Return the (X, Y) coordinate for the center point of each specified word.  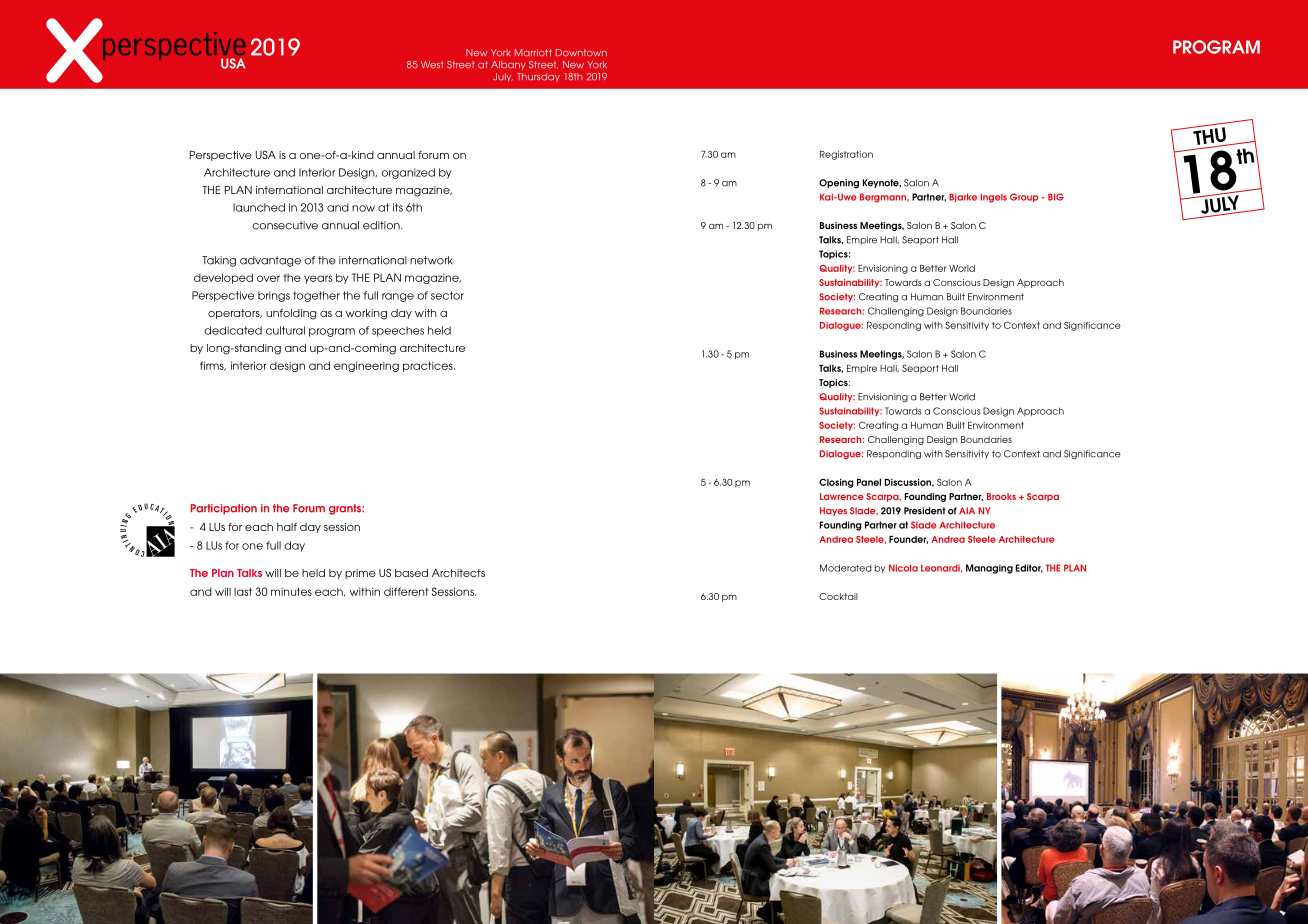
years (318, 279)
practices (429, 366)
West (432, 65)
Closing (836, 483)
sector (447, 295)
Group (1024, 197)
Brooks (1001, 496)
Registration (846, 155)
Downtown (581, 53)
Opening (839, 184)
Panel (869, 482)
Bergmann (884, 198)
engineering (366, 366)
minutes (291, 591)
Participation (224, 509)
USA (266, 155)
